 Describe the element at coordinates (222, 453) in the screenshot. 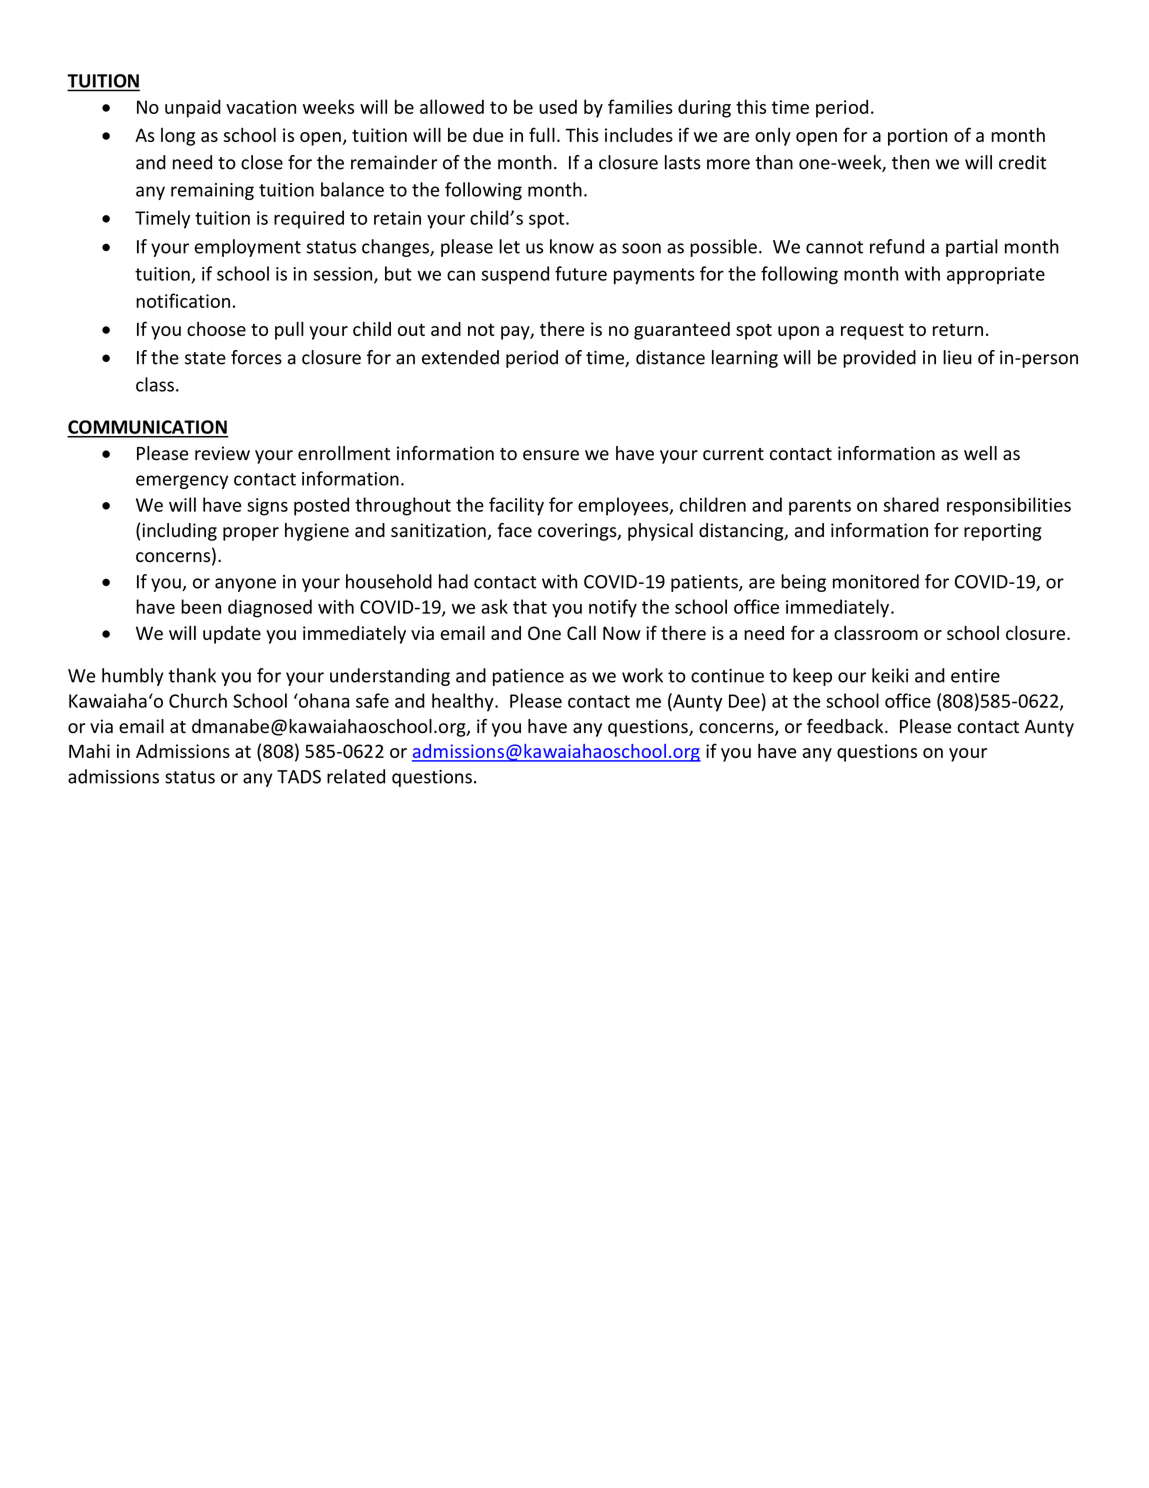

I see `review` at that location.
